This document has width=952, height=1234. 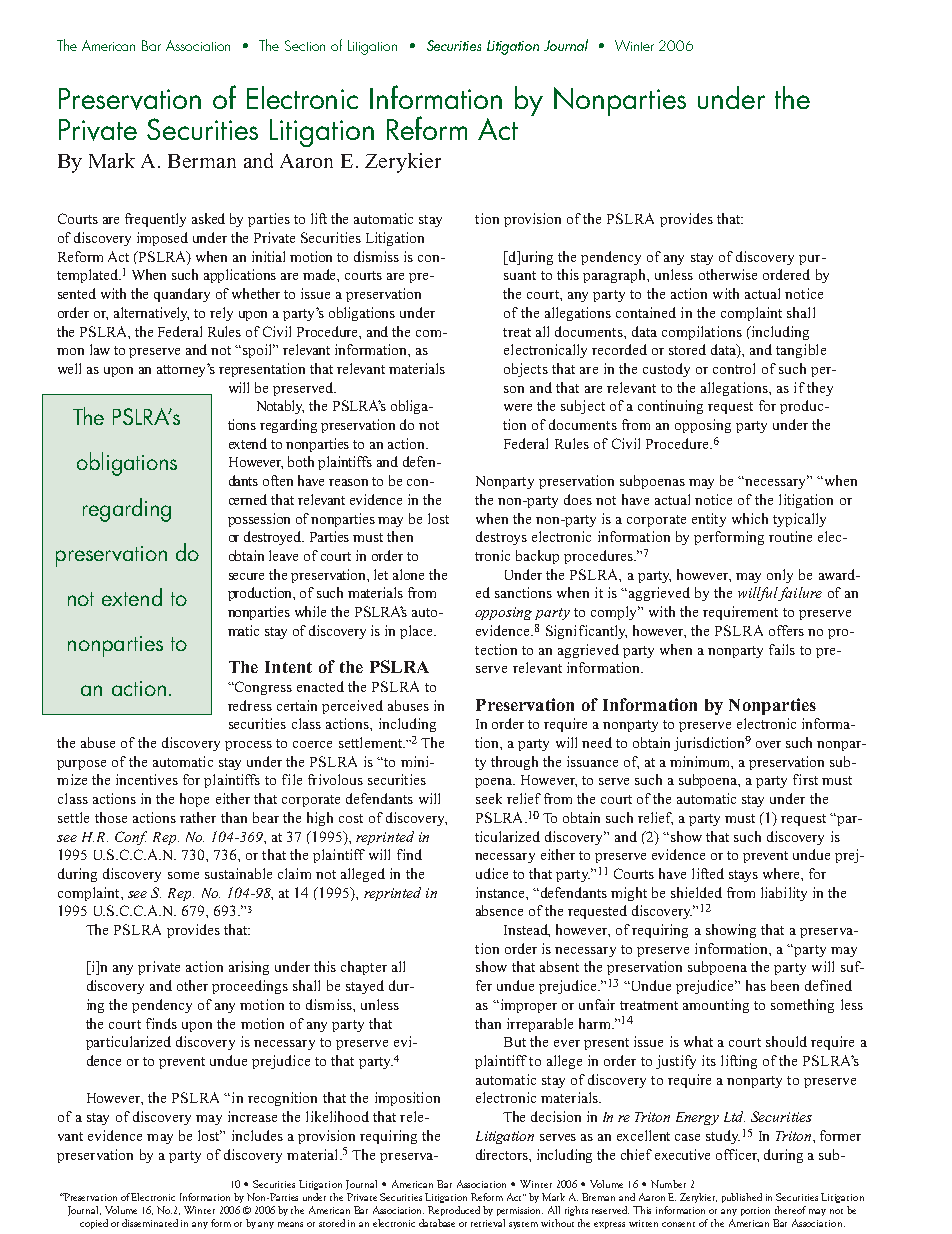 I want to click on shielded, so click(x=696, y=892).
